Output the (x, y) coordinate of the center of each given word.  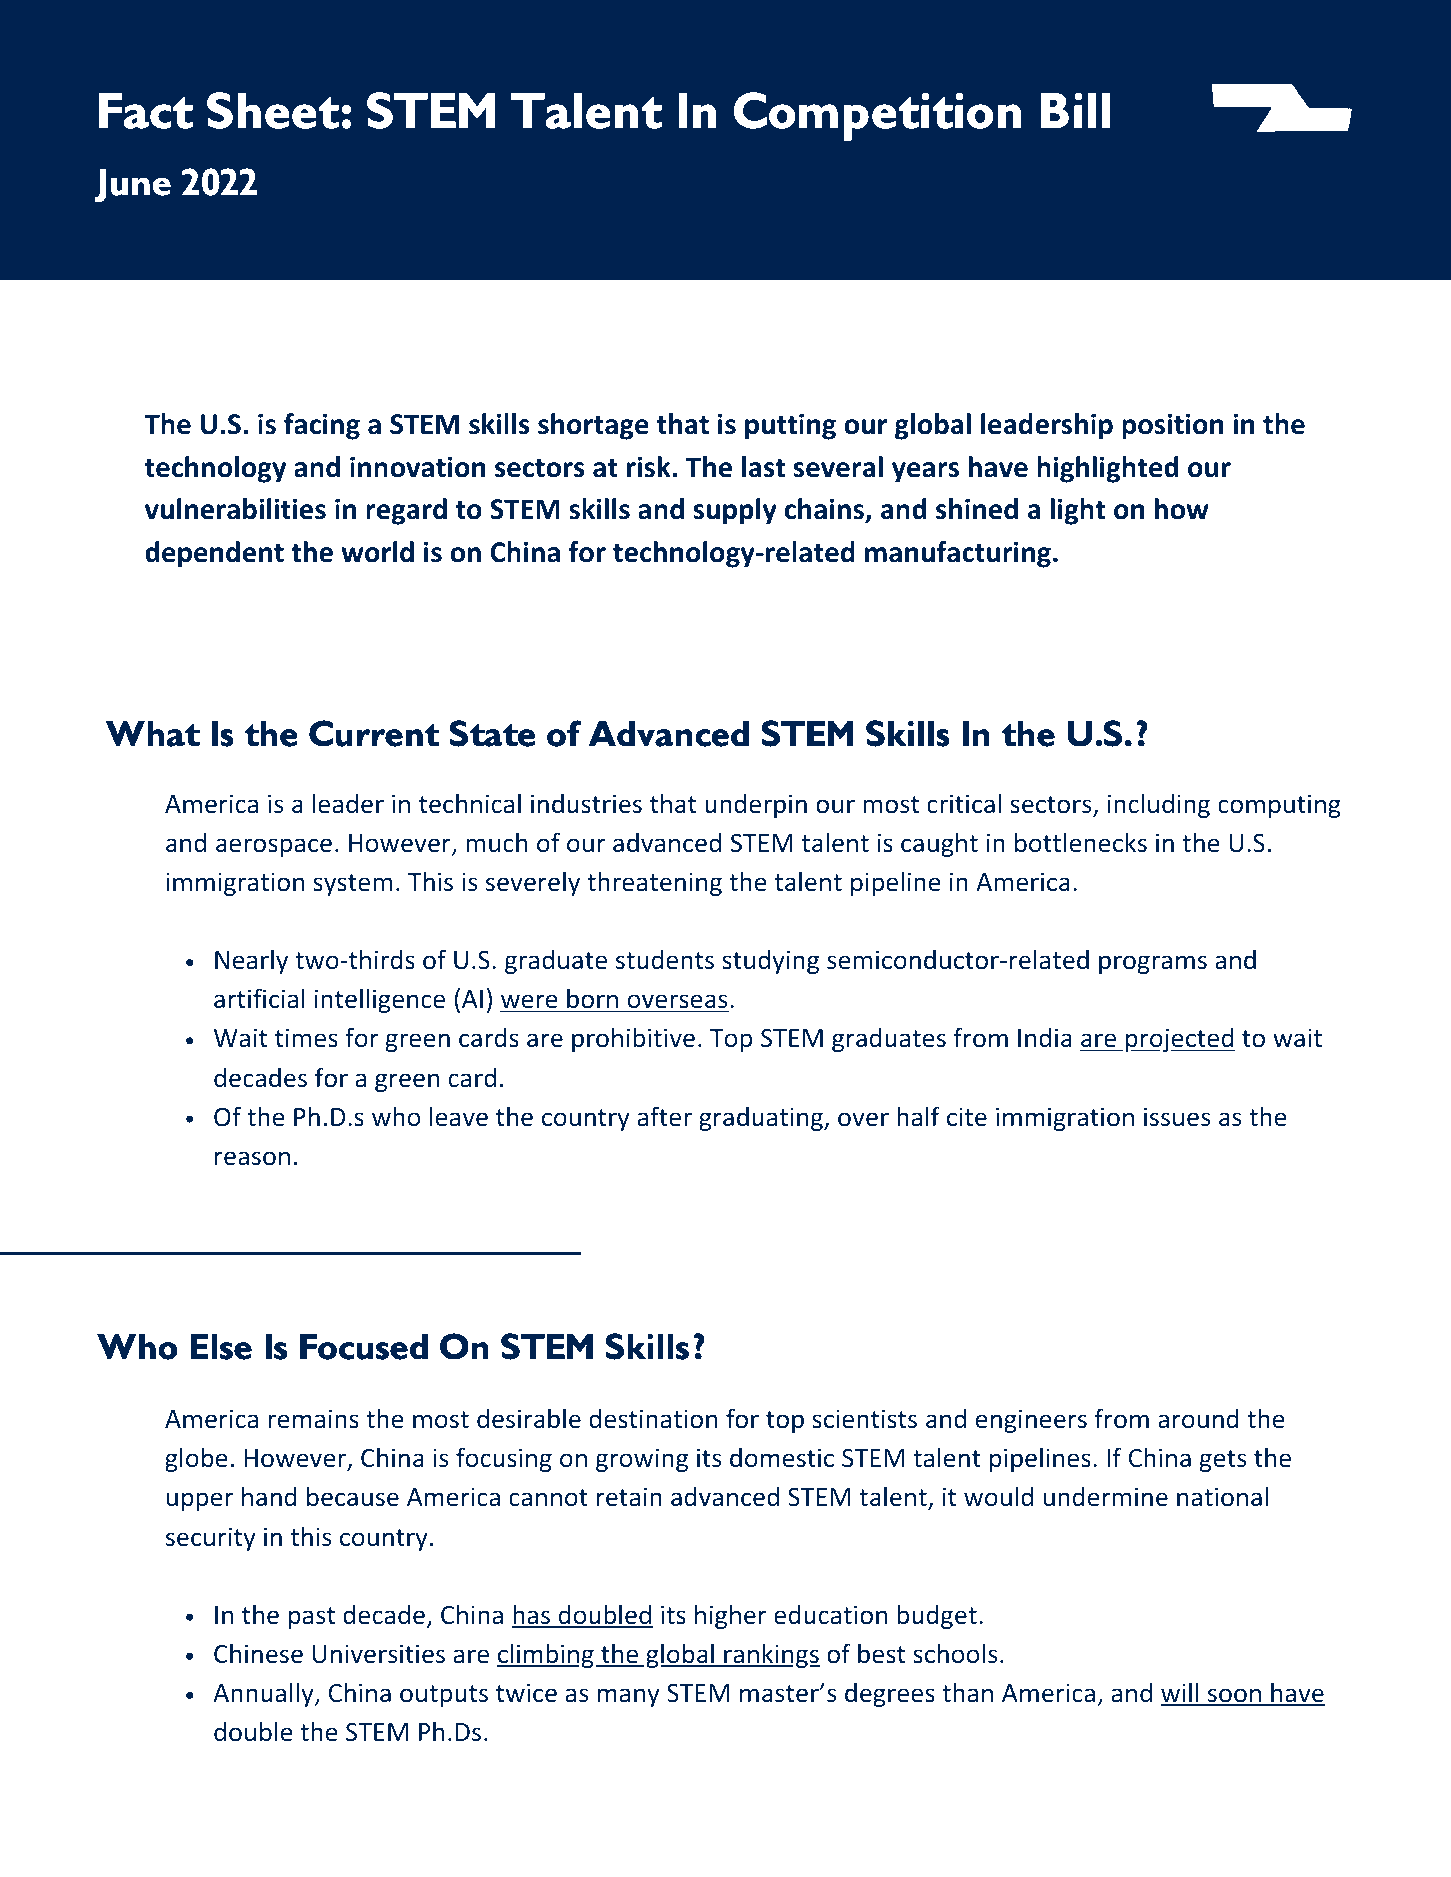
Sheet (274, 110)
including (1159, 805)
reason (252, 1158)
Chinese (258, 1653)
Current (374, 733)
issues (1177, 1117)
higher (731, 1616)
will (1181, 1693)
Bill (1076, 110)
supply (735, 511)
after (665, 1116)
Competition (877, 116)
